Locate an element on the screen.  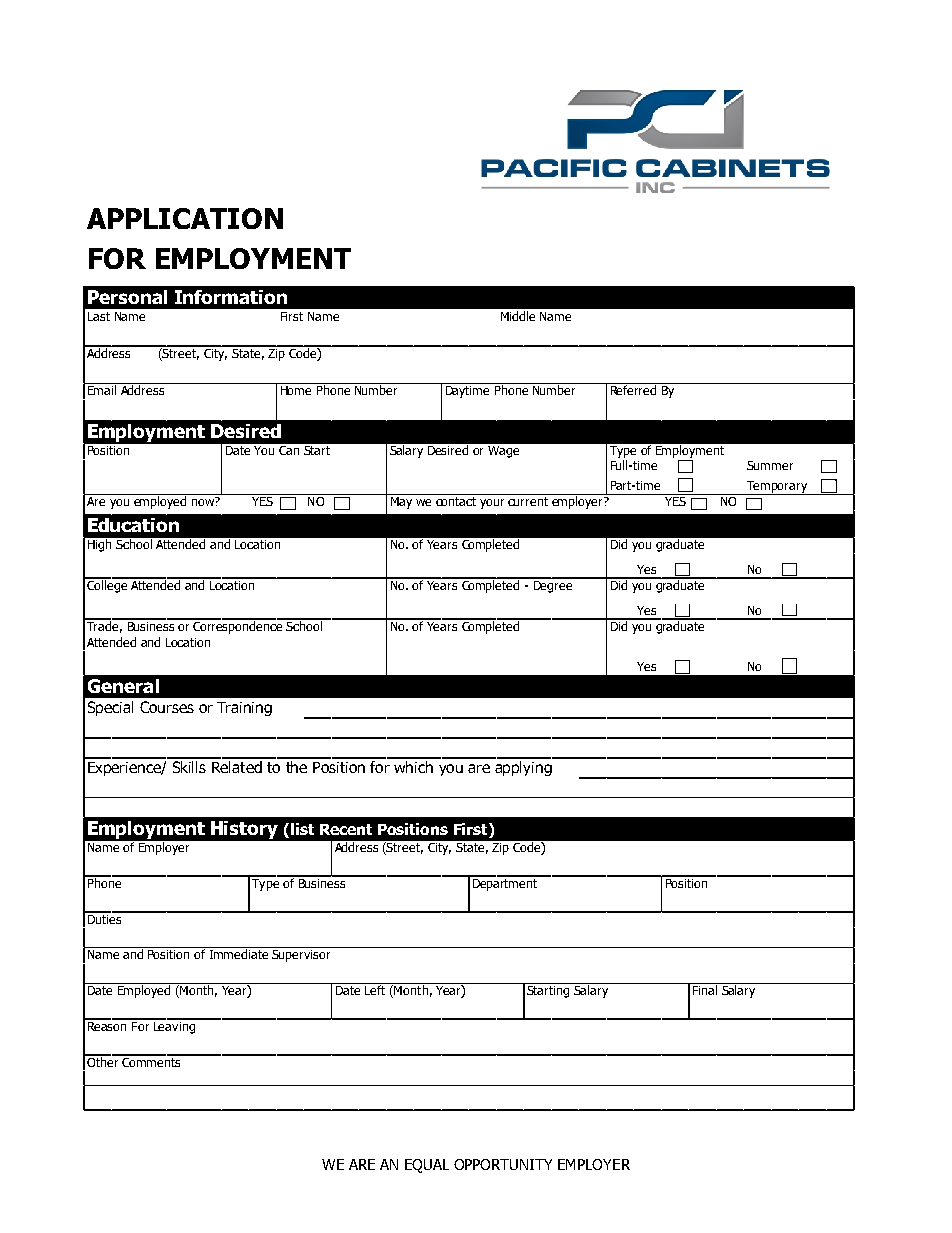
Courses is located at coordinates (167, 707).
